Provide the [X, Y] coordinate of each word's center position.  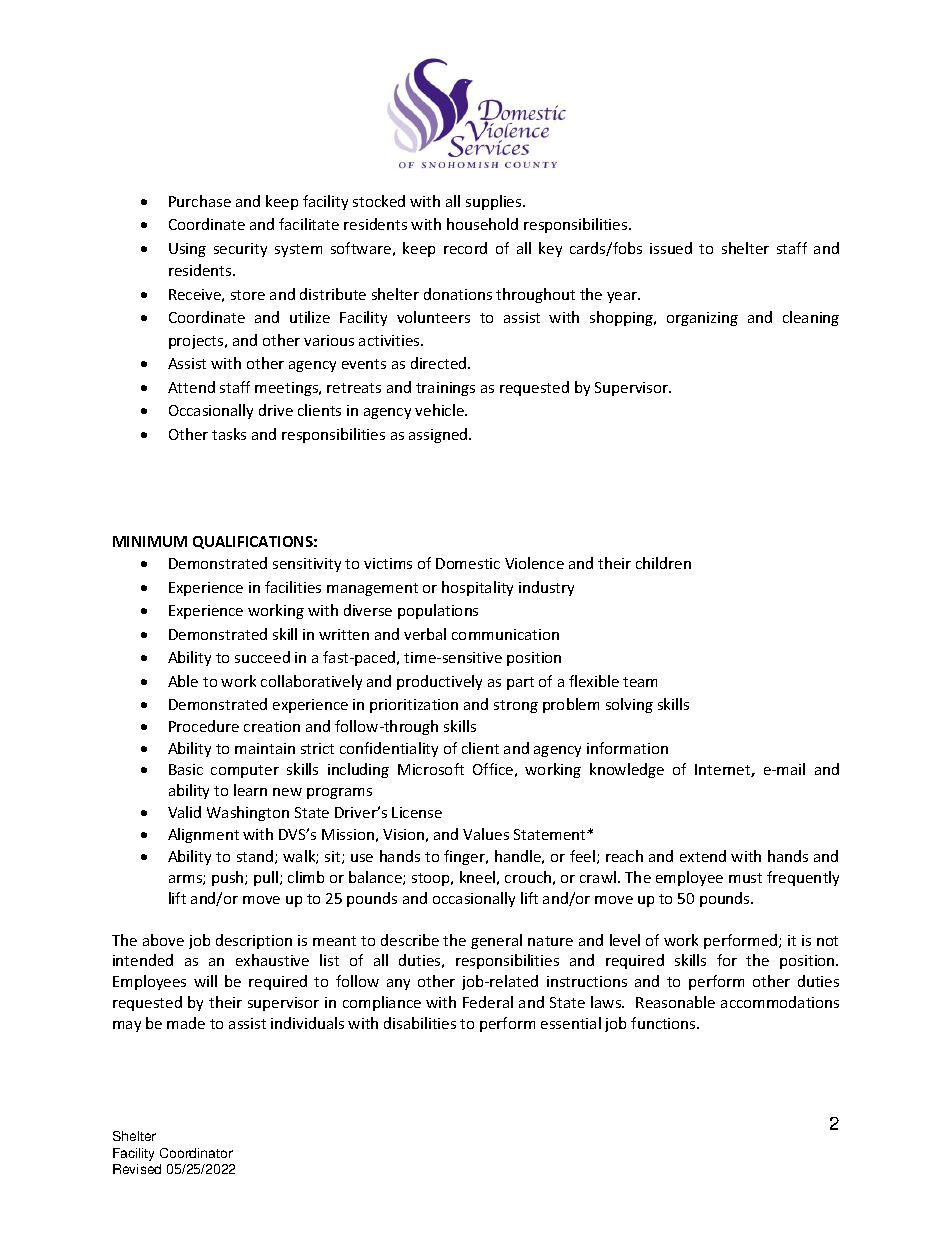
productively [439, 682]
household [482, 224]
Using [187, 250]
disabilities [420, 1023]
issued [671, 248]
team [640, 682]
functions [664, 1023]
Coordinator [196, 1153]
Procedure [204, 726]
